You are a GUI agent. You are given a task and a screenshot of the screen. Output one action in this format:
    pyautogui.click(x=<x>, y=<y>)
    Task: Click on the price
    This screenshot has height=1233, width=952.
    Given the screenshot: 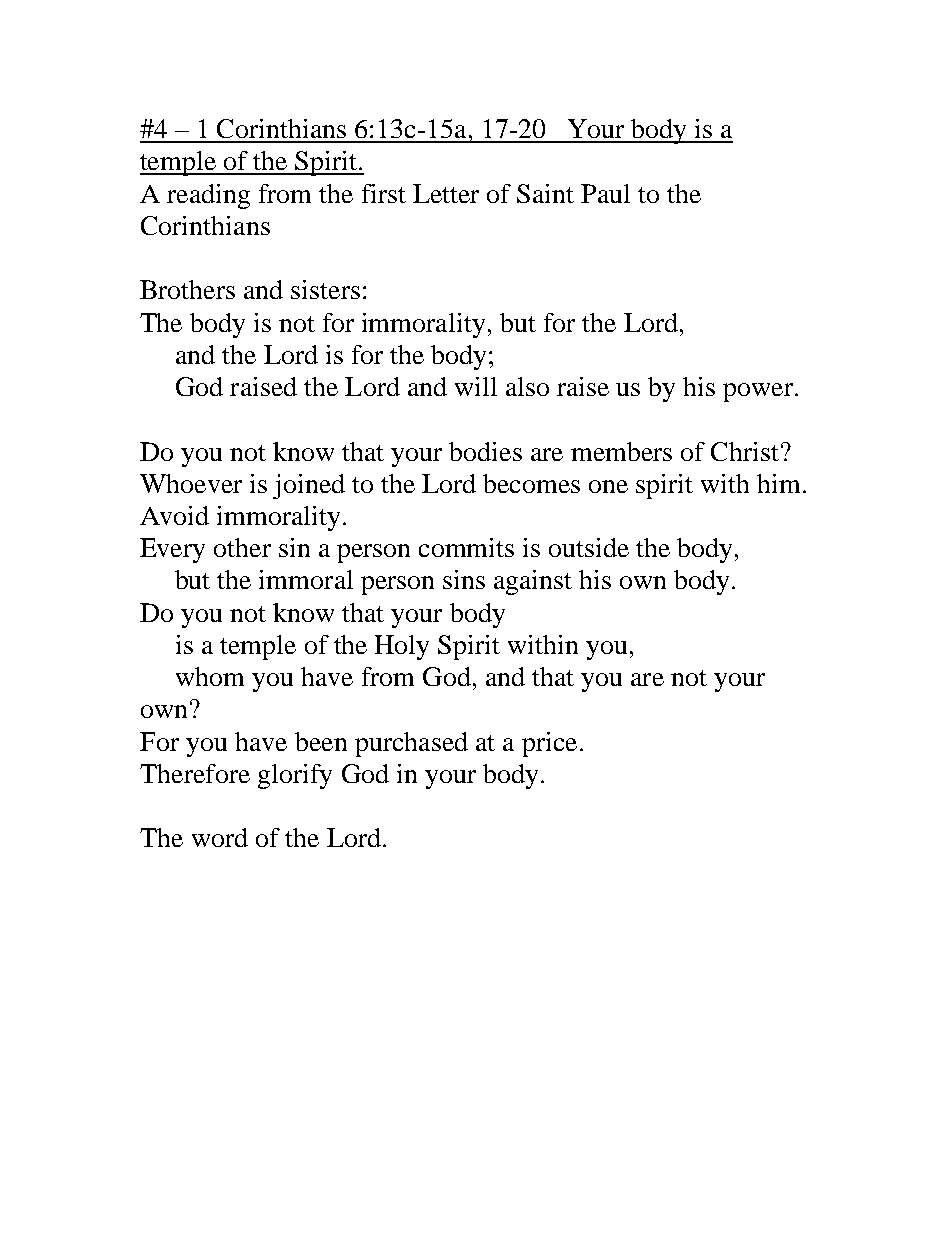 What is the action you would take?
    pyautogui.click(x=549, y=744)
